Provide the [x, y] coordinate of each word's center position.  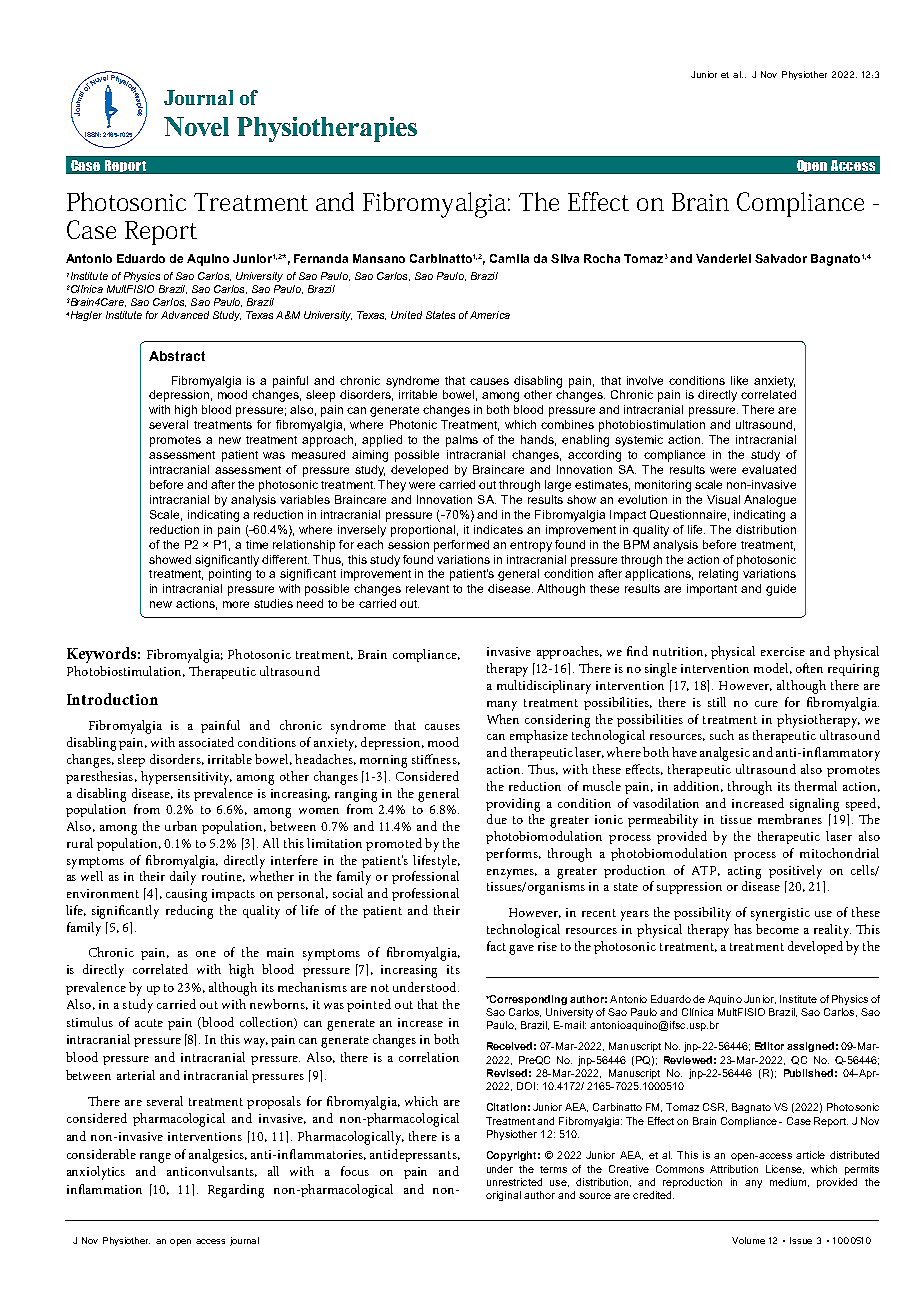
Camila [509, 258]
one [206, 954]
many [502, 706]
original [503, 1196]
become [777, 929]
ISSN [92, 135]
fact [496, 946]
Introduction [112, 699]
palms [462, 441]
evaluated [769, 469]
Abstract [177, 356]
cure [766, 704]
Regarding [236, 1191]
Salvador [781, 258]
